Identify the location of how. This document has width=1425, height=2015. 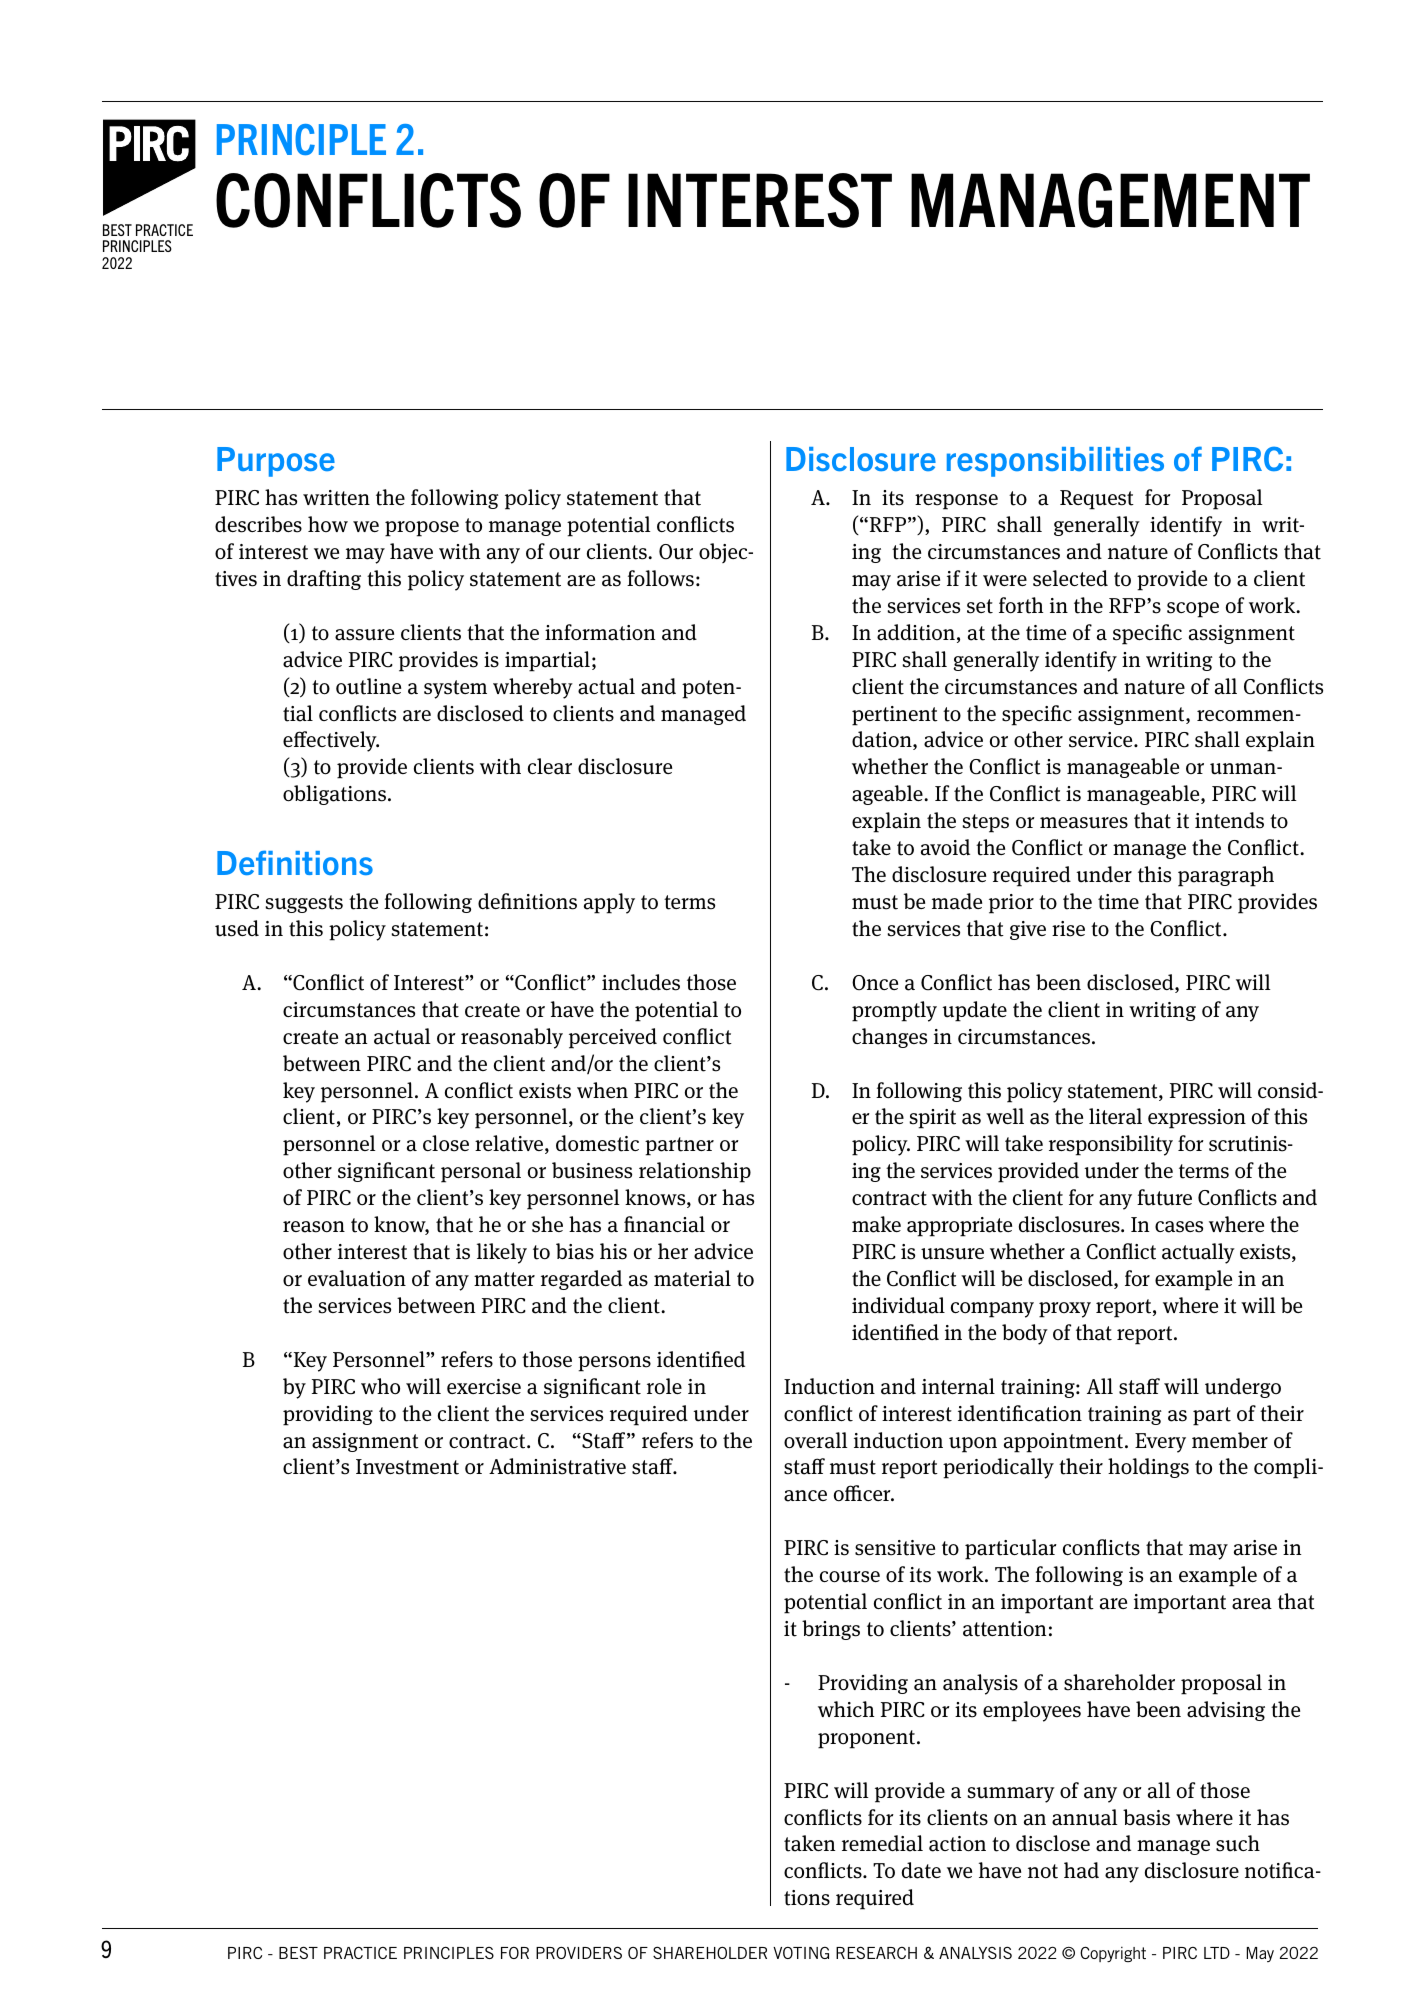
(328, 524).
